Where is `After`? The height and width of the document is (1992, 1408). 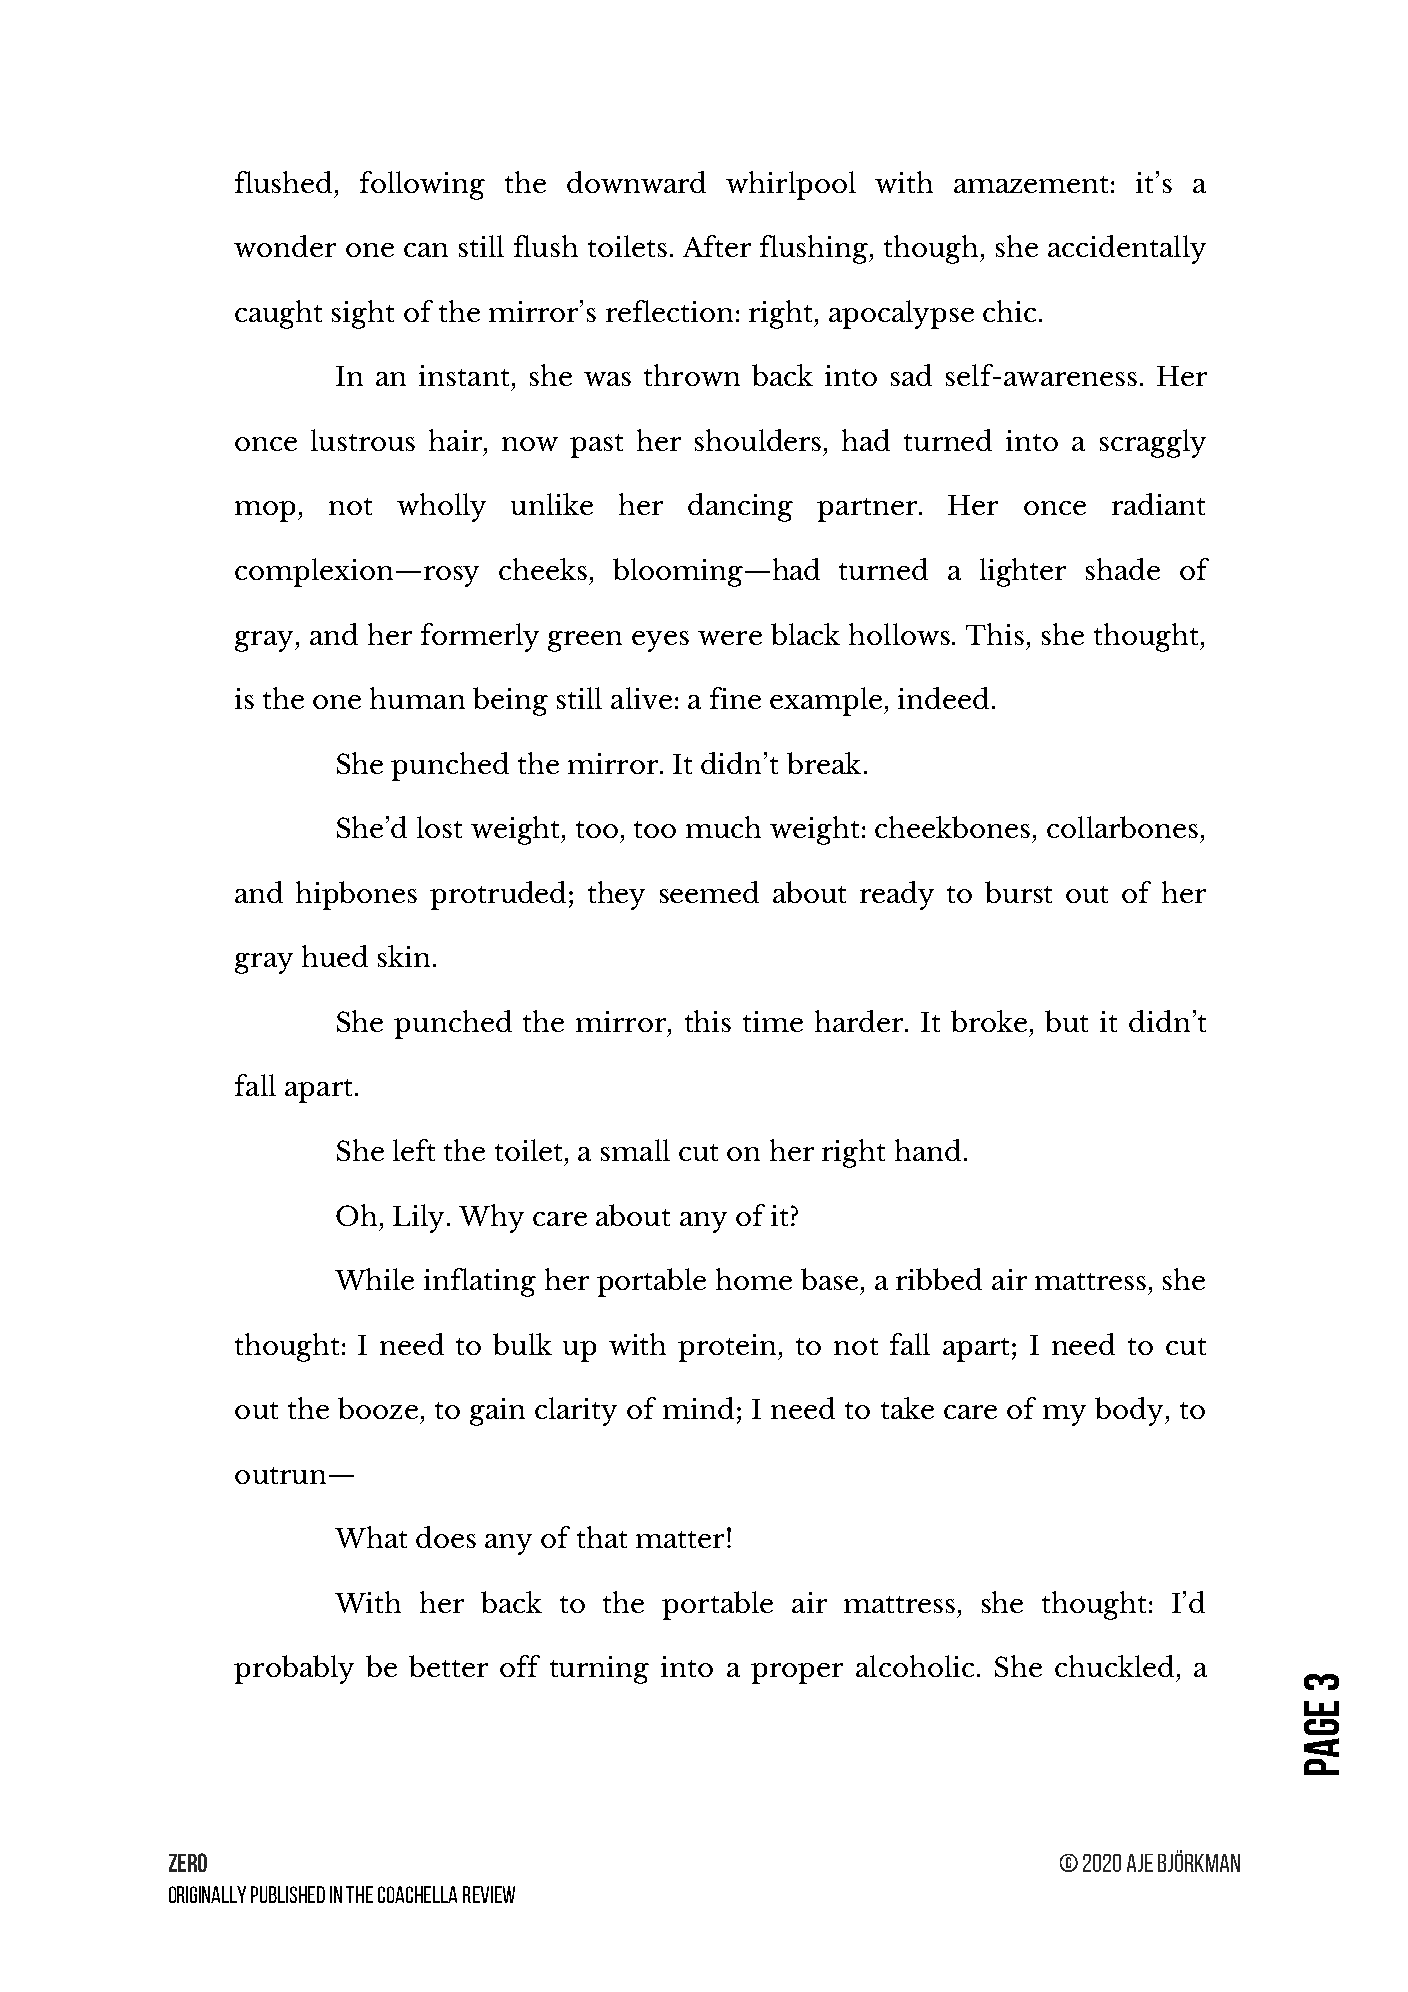 After is located at coordinates (717, 246).
